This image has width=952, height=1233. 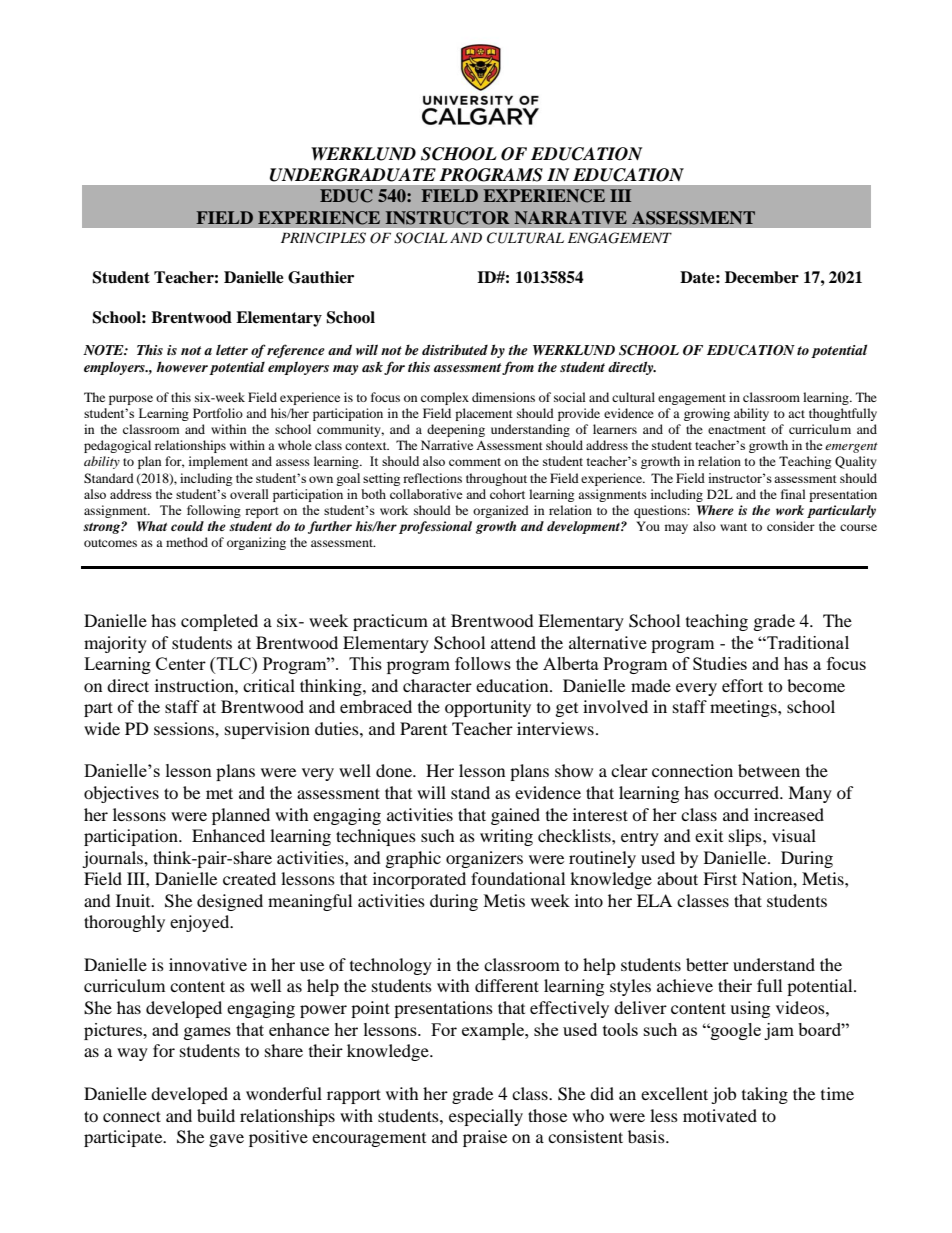 I want to click on Traditional, so click(x=807, y=642).
